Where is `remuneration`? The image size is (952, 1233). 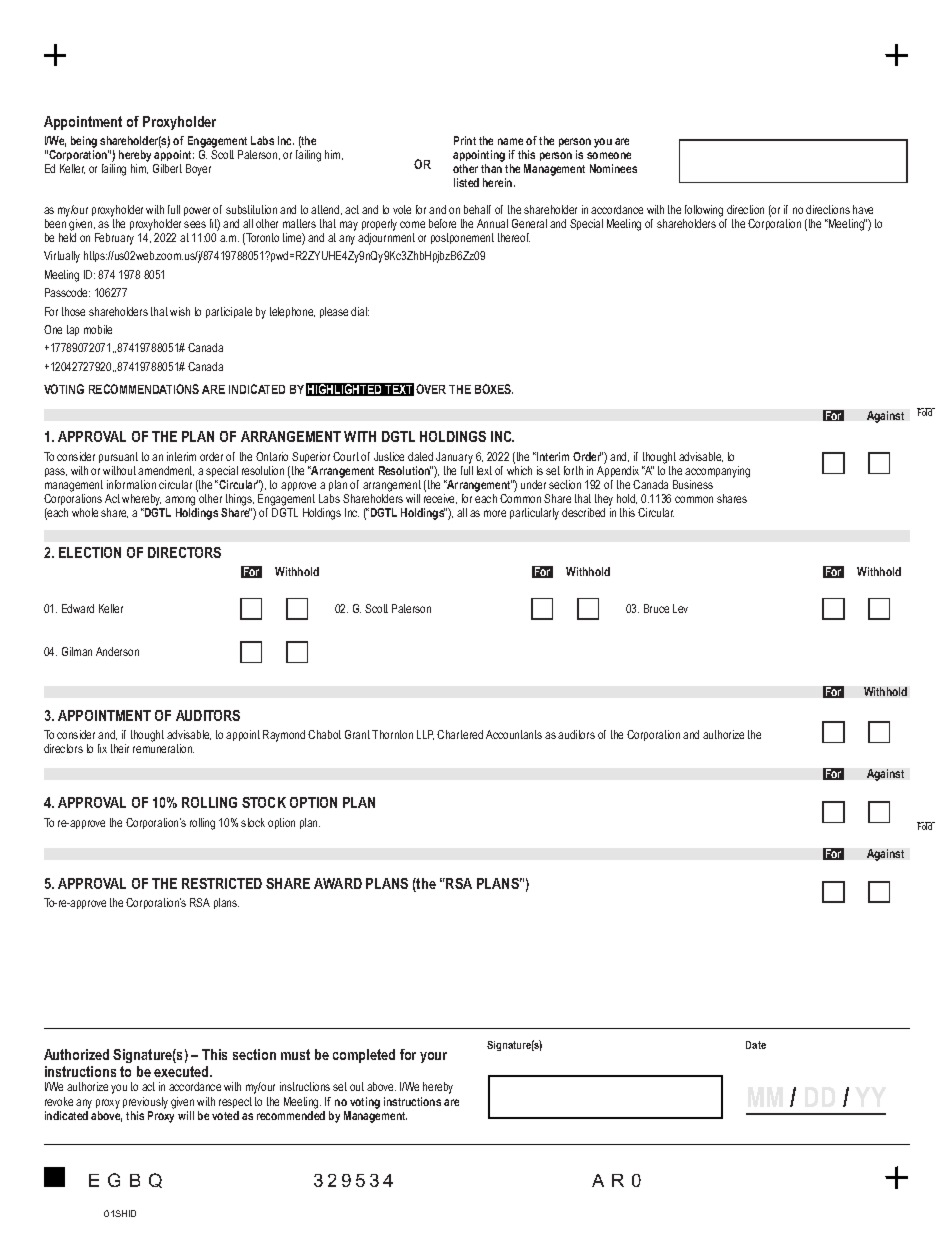
remuneration is located at coordinates (163, 748).
